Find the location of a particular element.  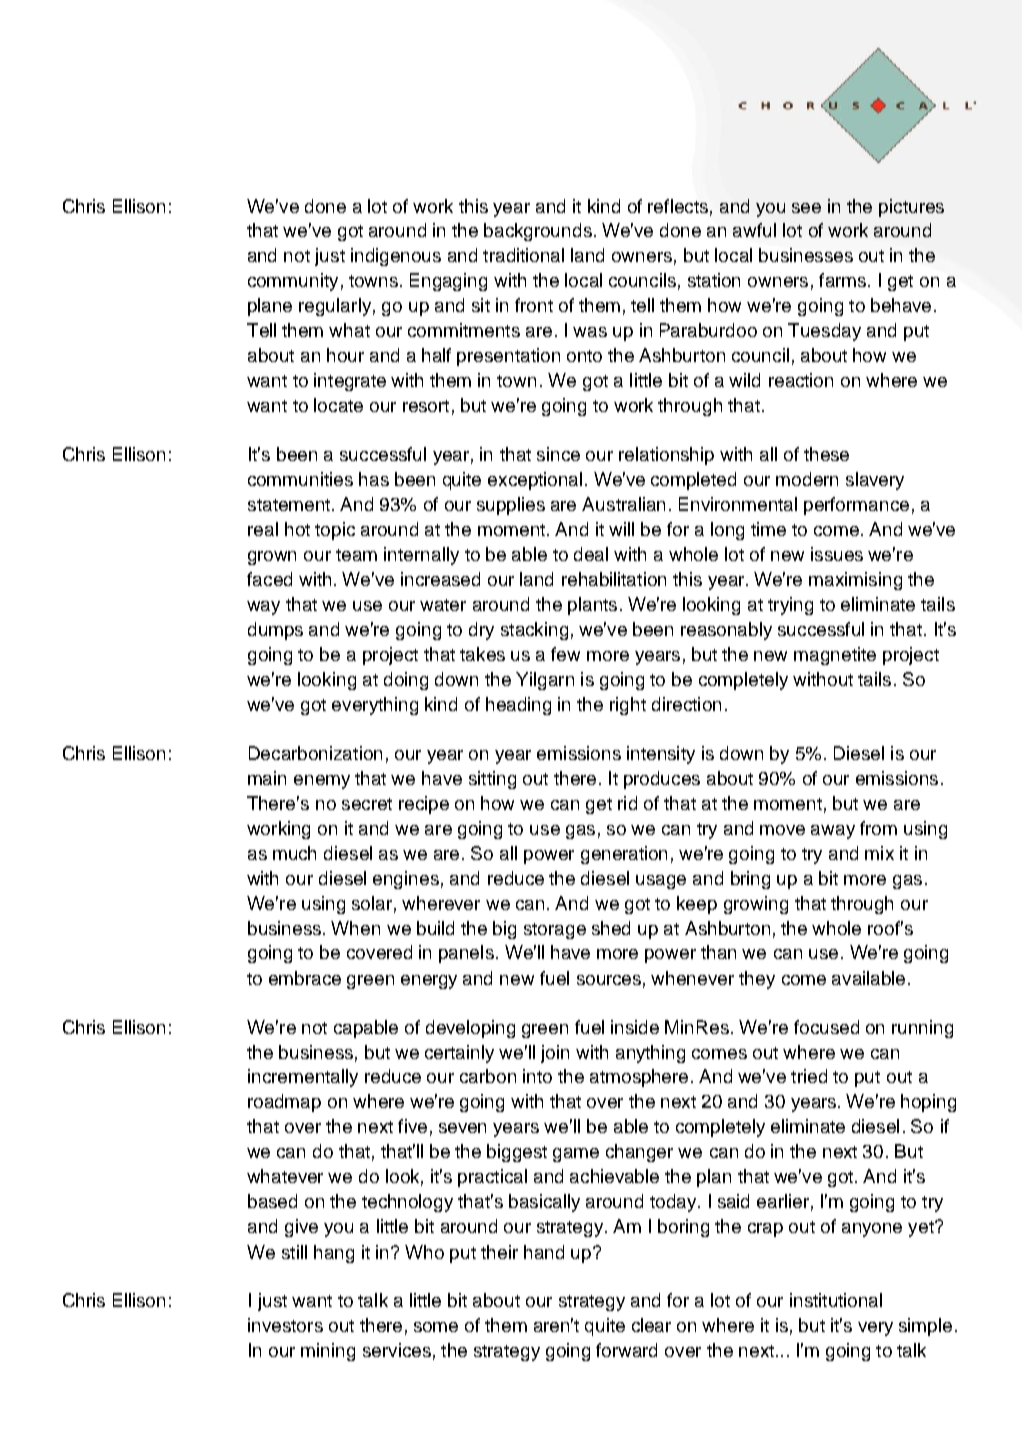

farms is located at coordinates (842, 280).
